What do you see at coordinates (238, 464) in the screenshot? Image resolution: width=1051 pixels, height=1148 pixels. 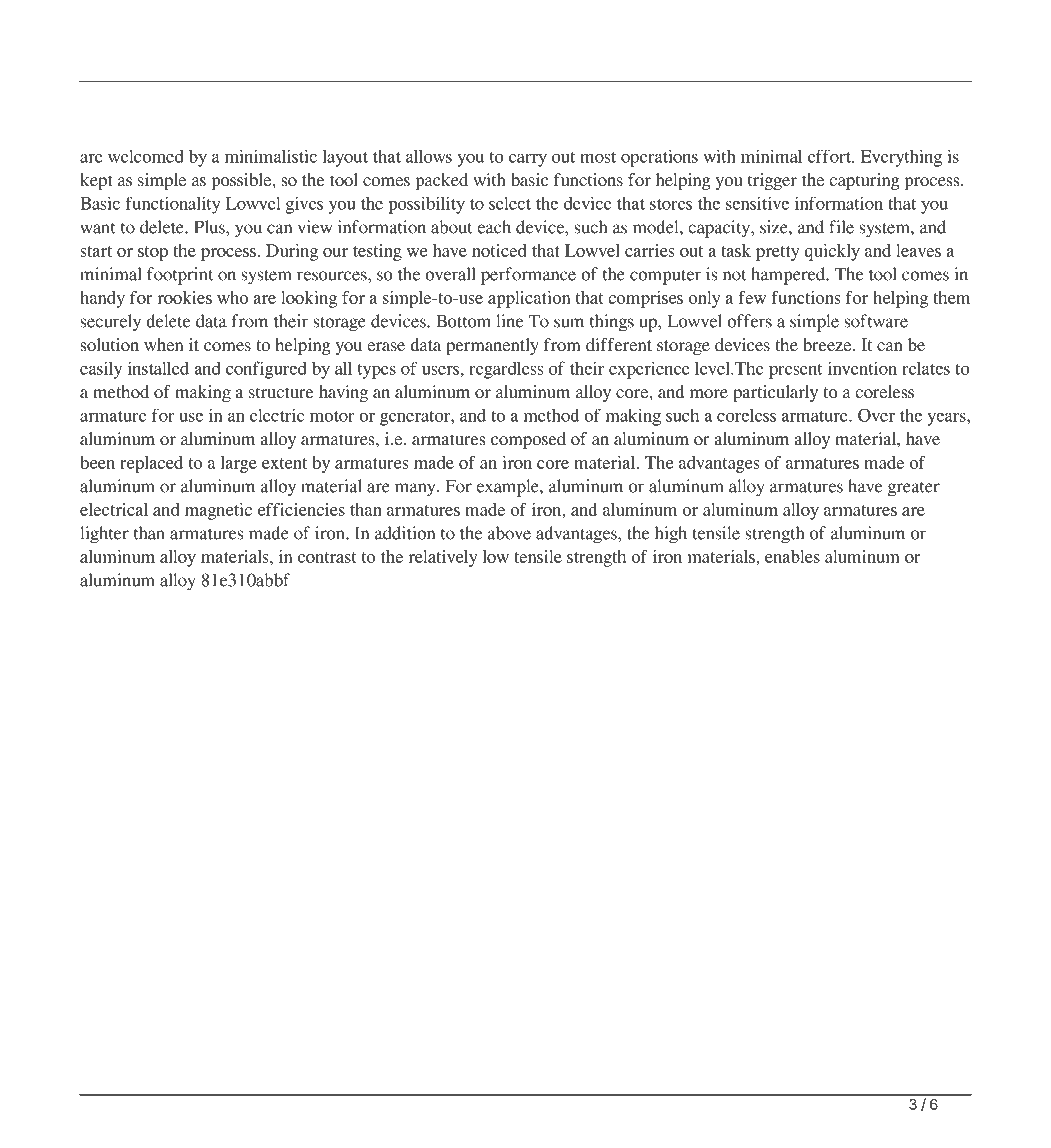 I see `large` at bounding box center [238, 464].
